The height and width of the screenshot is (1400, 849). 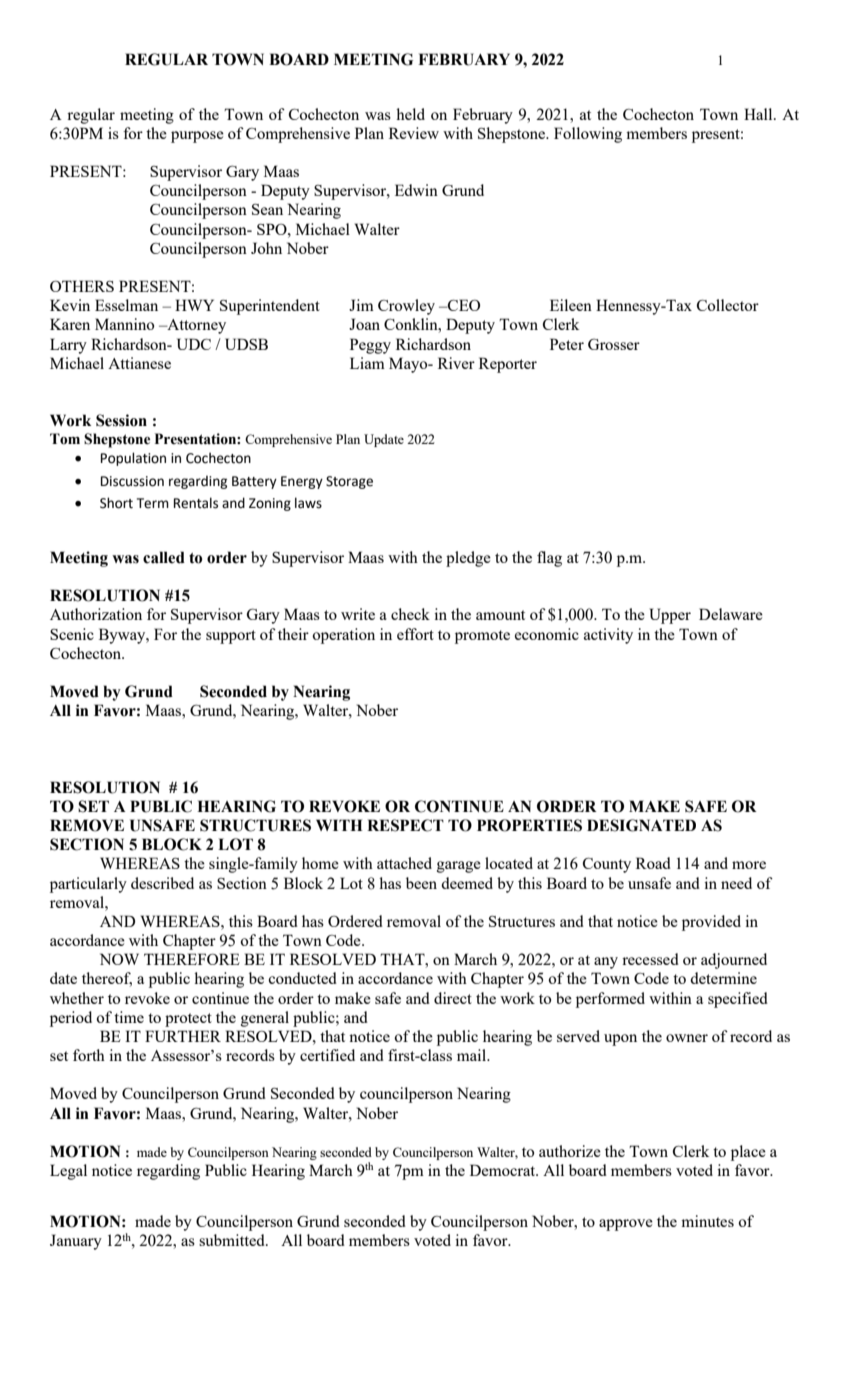 I want to click on Democrat, so click(x=504, y=1170).
